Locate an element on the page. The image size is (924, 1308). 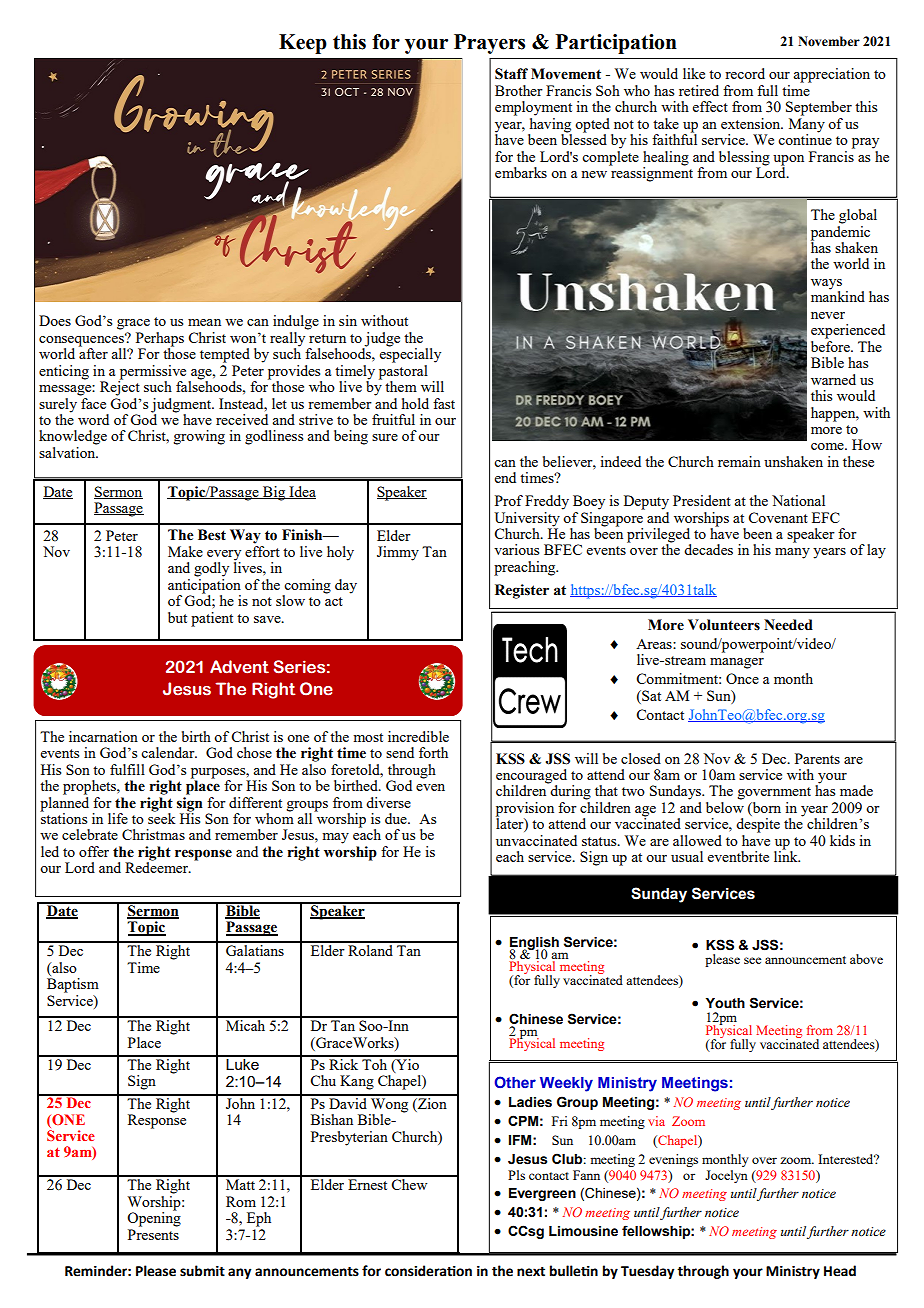
Presents is located at coordinates (153, 1234).
